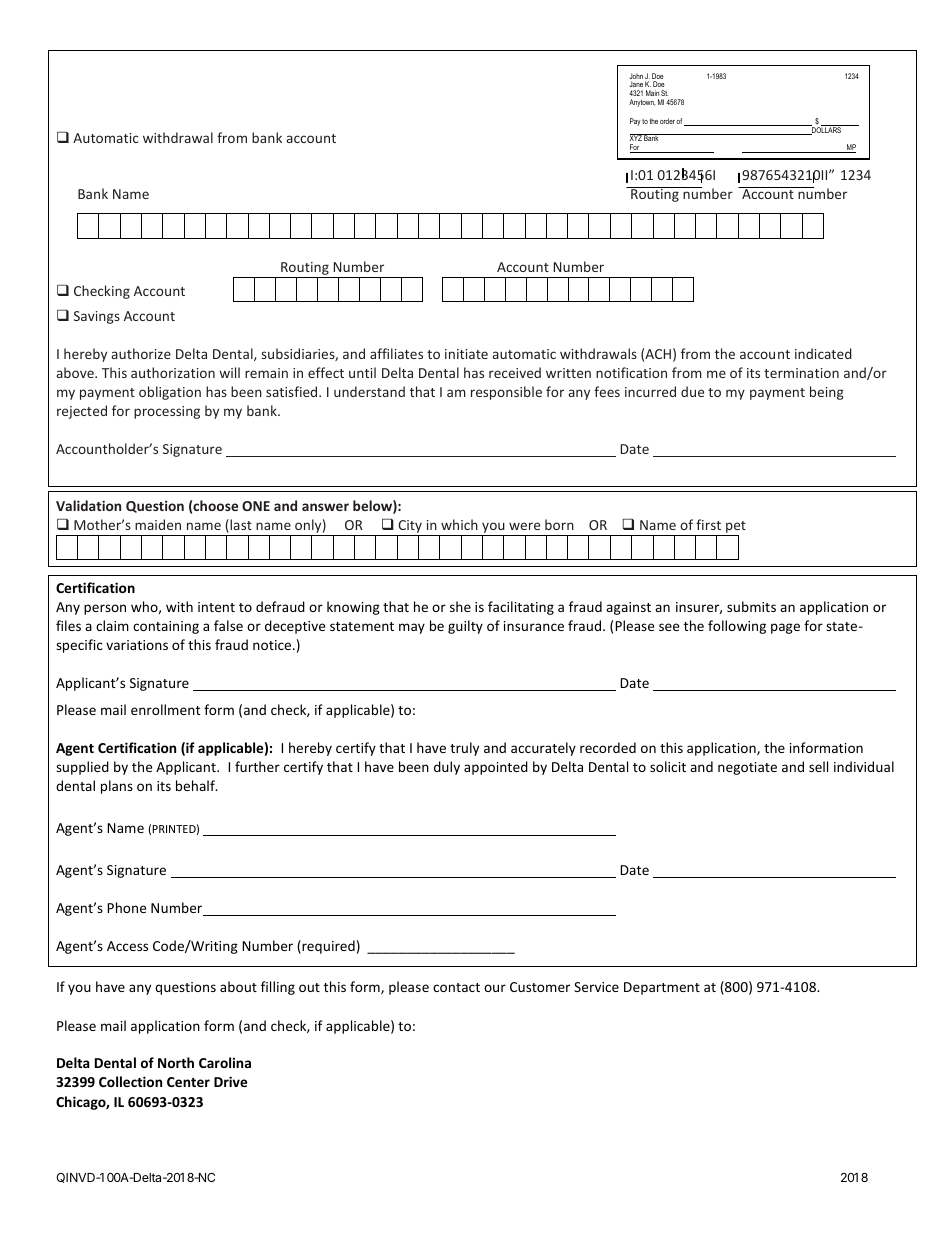 This screenshot has height=1233, width=952. I want to click on intent, so click(216, 607).
